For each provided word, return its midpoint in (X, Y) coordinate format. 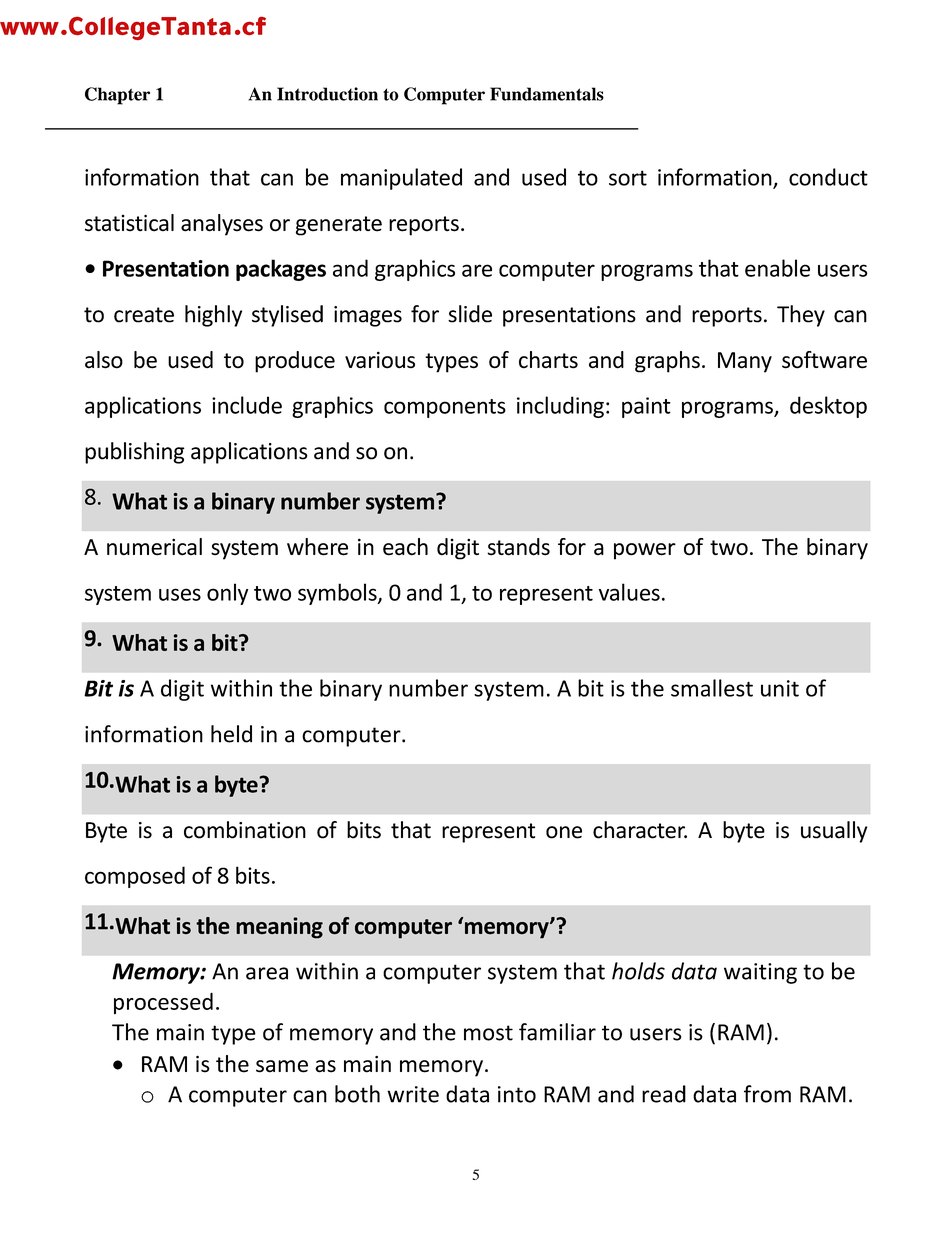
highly (213, 316)
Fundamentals (547, 94)
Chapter (117, 96)
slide (470, 314)
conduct (828, 177)
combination (245, 830)
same (282, 1066)
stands (518, 547)
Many (745, 362)
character (640, 830)
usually (834, 832)
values (629, 592)
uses (180, 594)
